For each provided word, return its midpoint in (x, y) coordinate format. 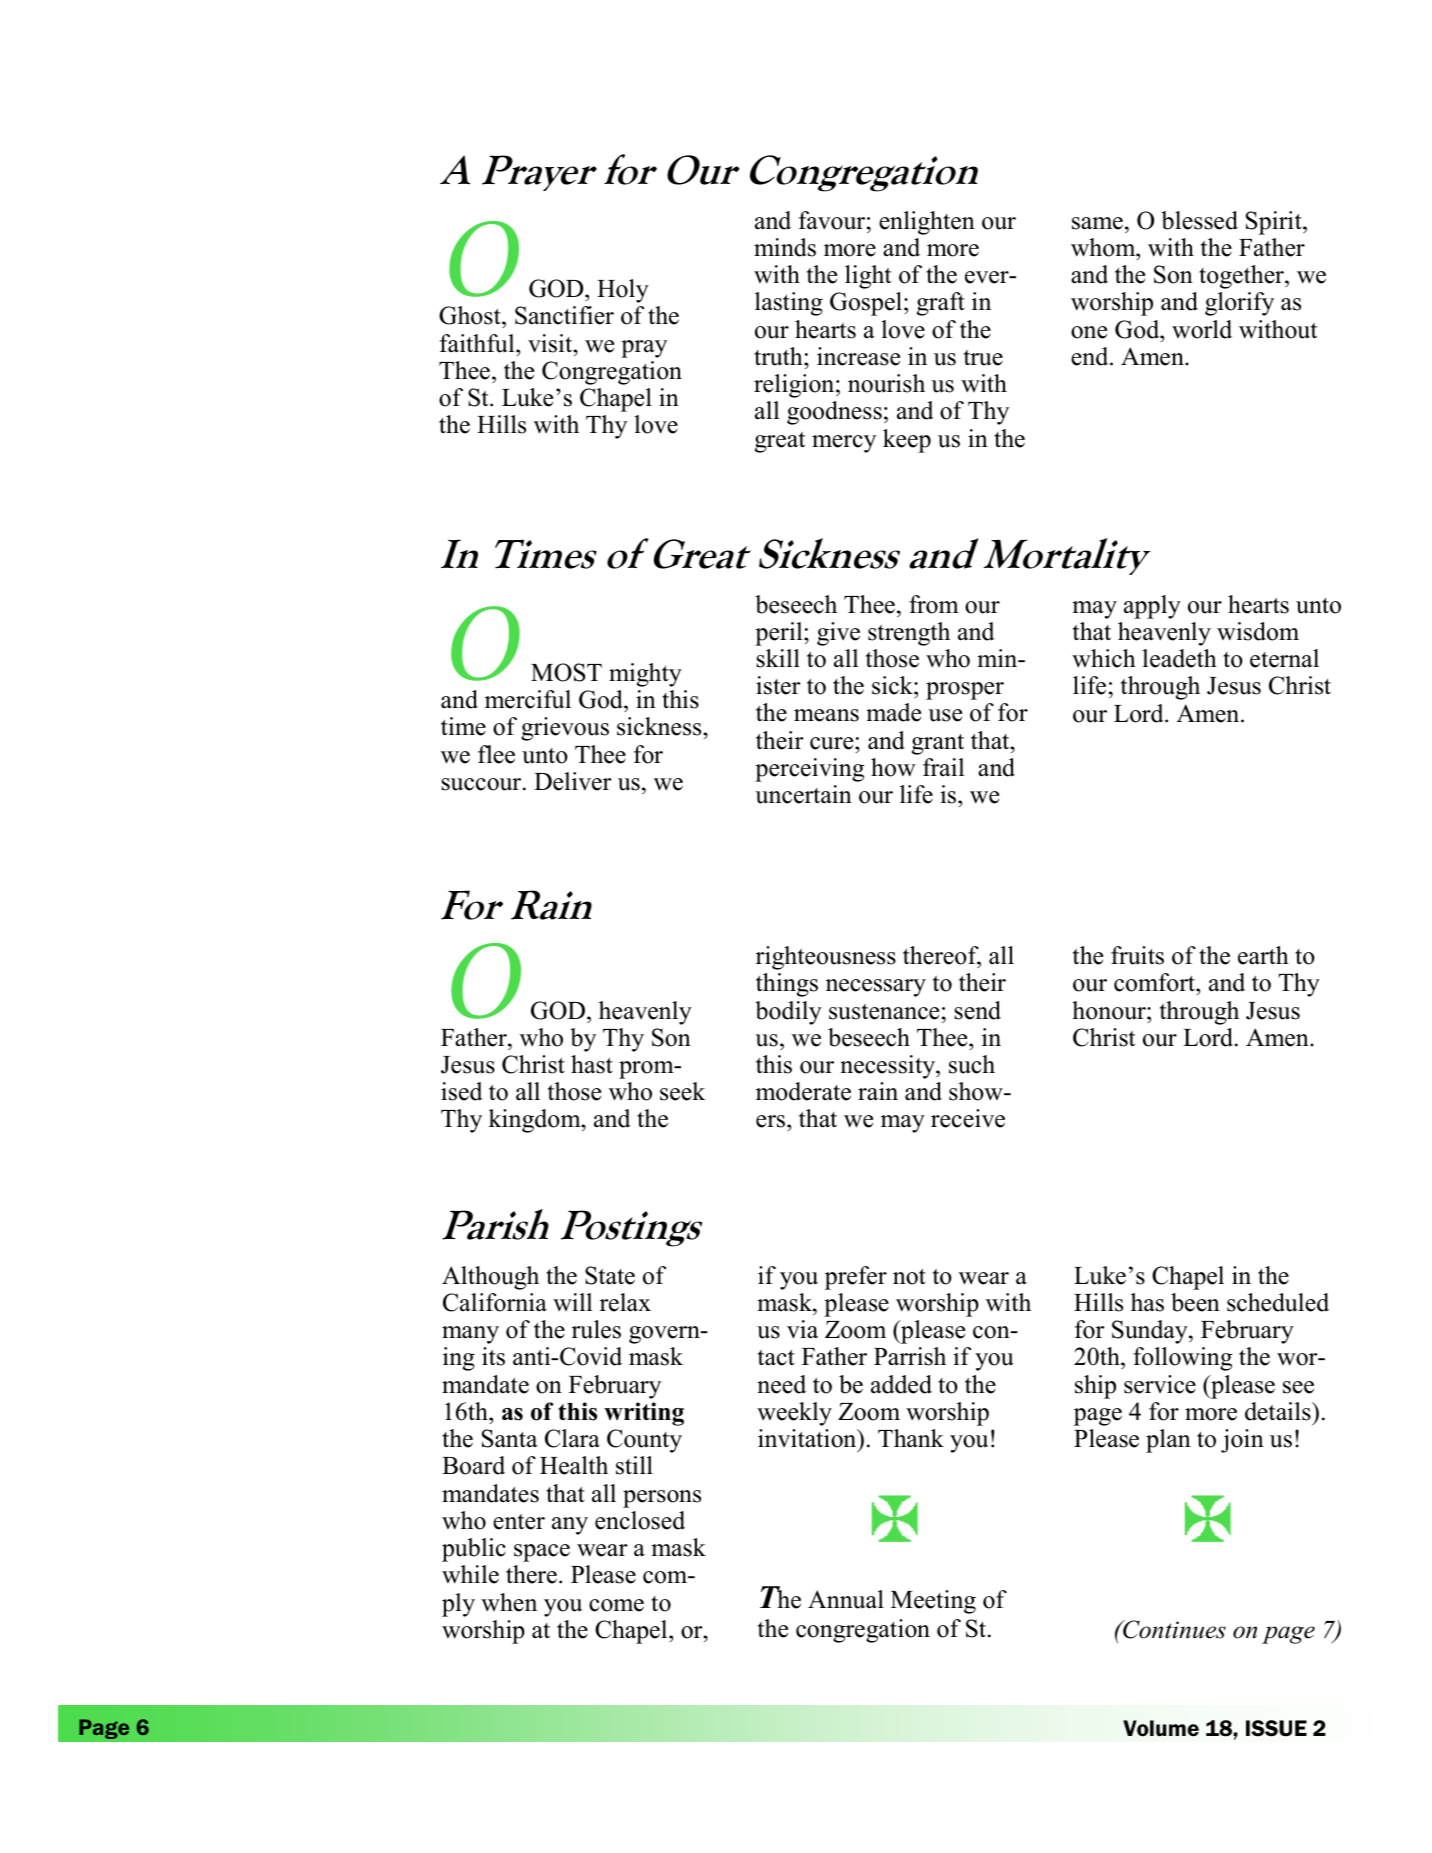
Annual (846, 1599)
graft (941, 304)
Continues (1173, 1629)
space (542, 1553)
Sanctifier (564, 315)
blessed (1199, 220)
